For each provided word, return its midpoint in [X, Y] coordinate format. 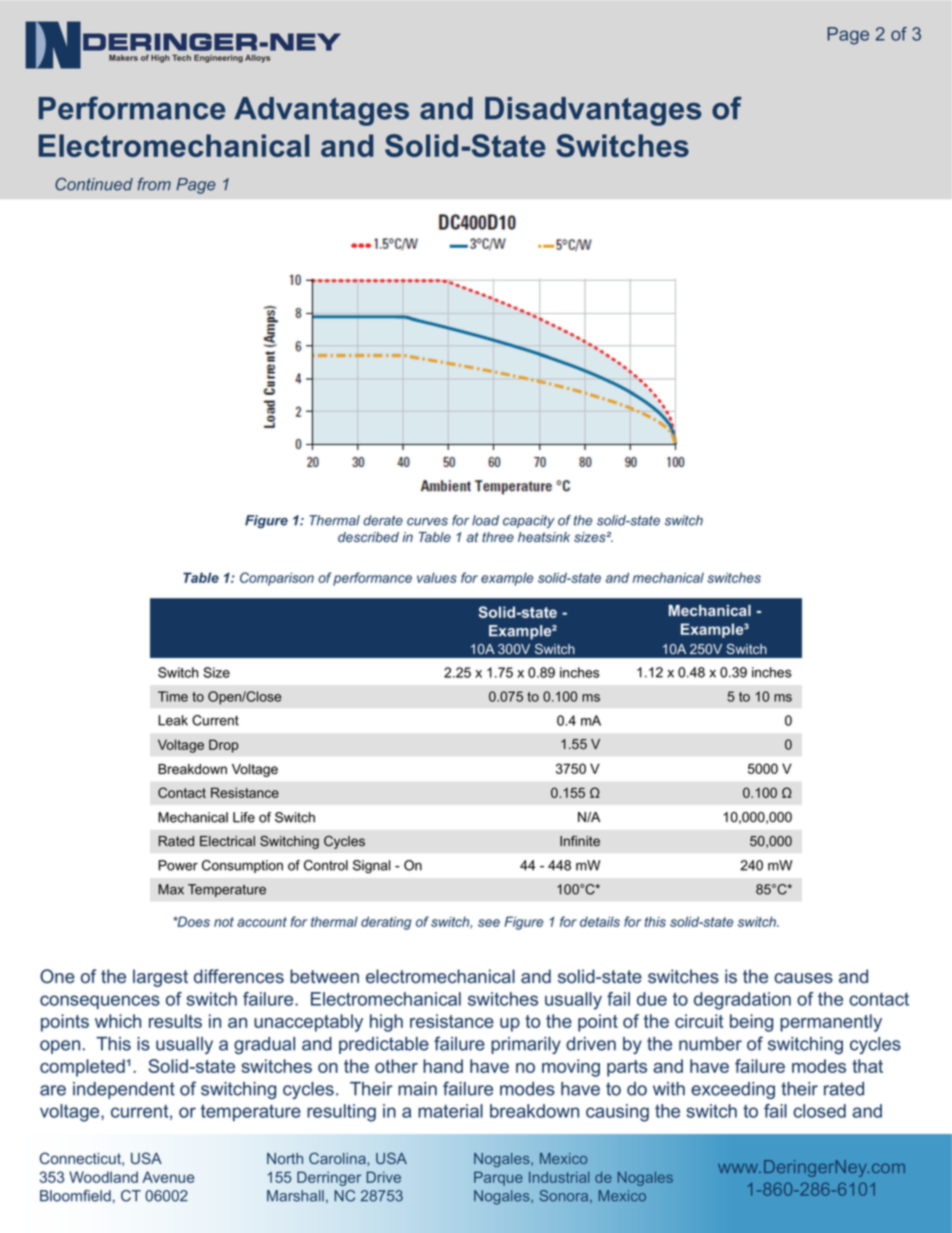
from [154, 184]
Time [173, 696]
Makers [123, 58]
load [485, 520]
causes [803, 978]
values [437, 577]
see [489, 923]
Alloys [257, 59]
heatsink [544, 537]
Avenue [168, 1177]
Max [171, 889]
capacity [529, 521]
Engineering [218, 58]
